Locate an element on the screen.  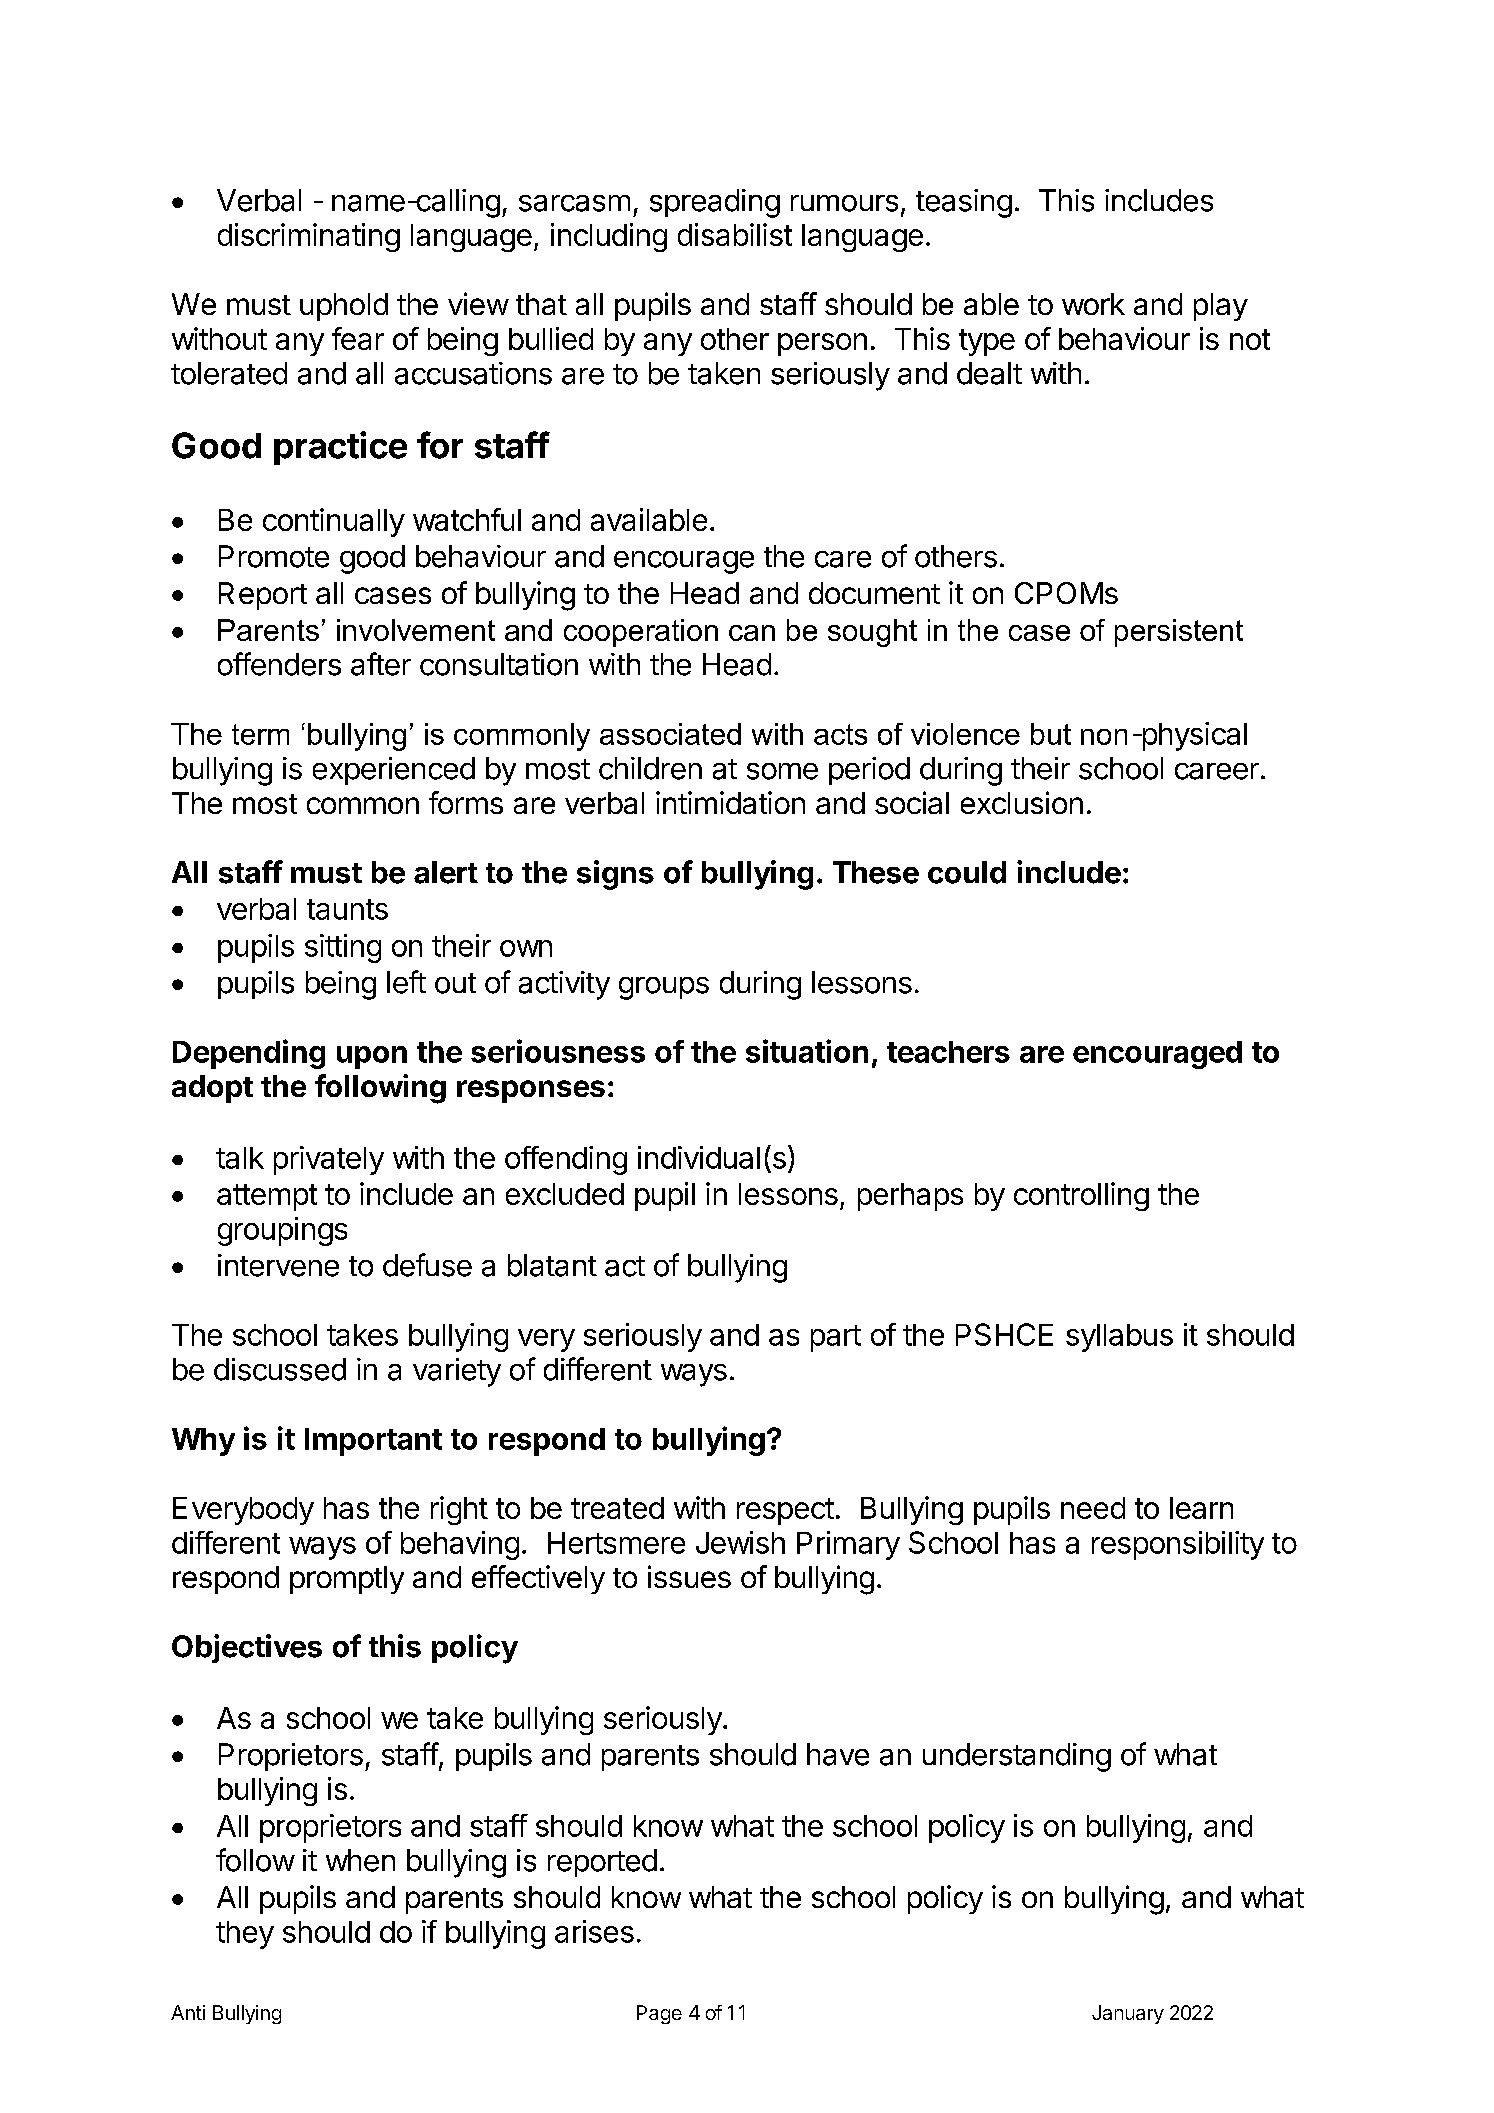
part is located at coordinates (836, 1338).
